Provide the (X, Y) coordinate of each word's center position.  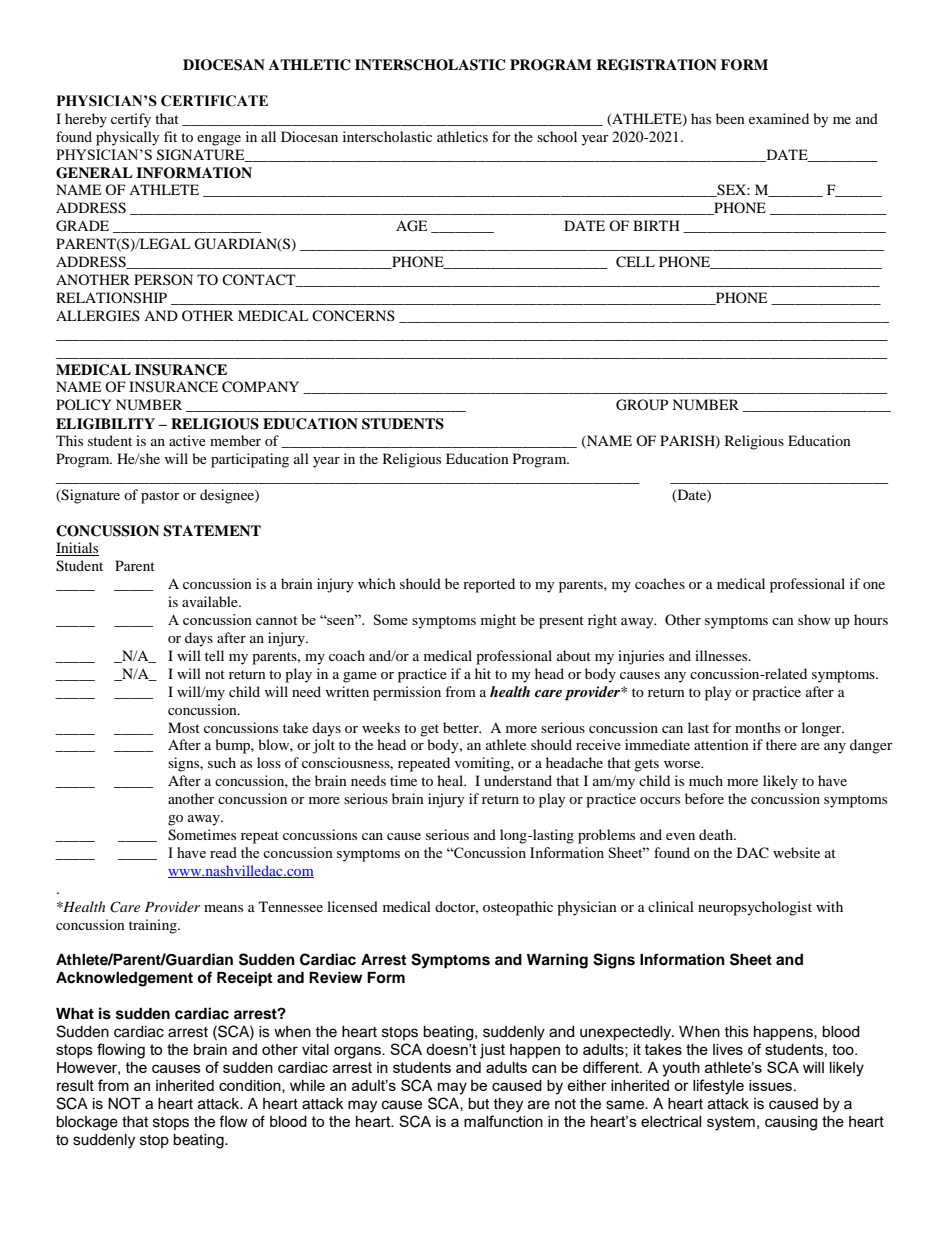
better (462, 727)
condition (251, 1086)
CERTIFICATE (214, 101)
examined (779, 118)
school (557, 136)
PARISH (688, 442)
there (781, 744)
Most (184, 727)
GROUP (642, 405)
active (187, 440)
